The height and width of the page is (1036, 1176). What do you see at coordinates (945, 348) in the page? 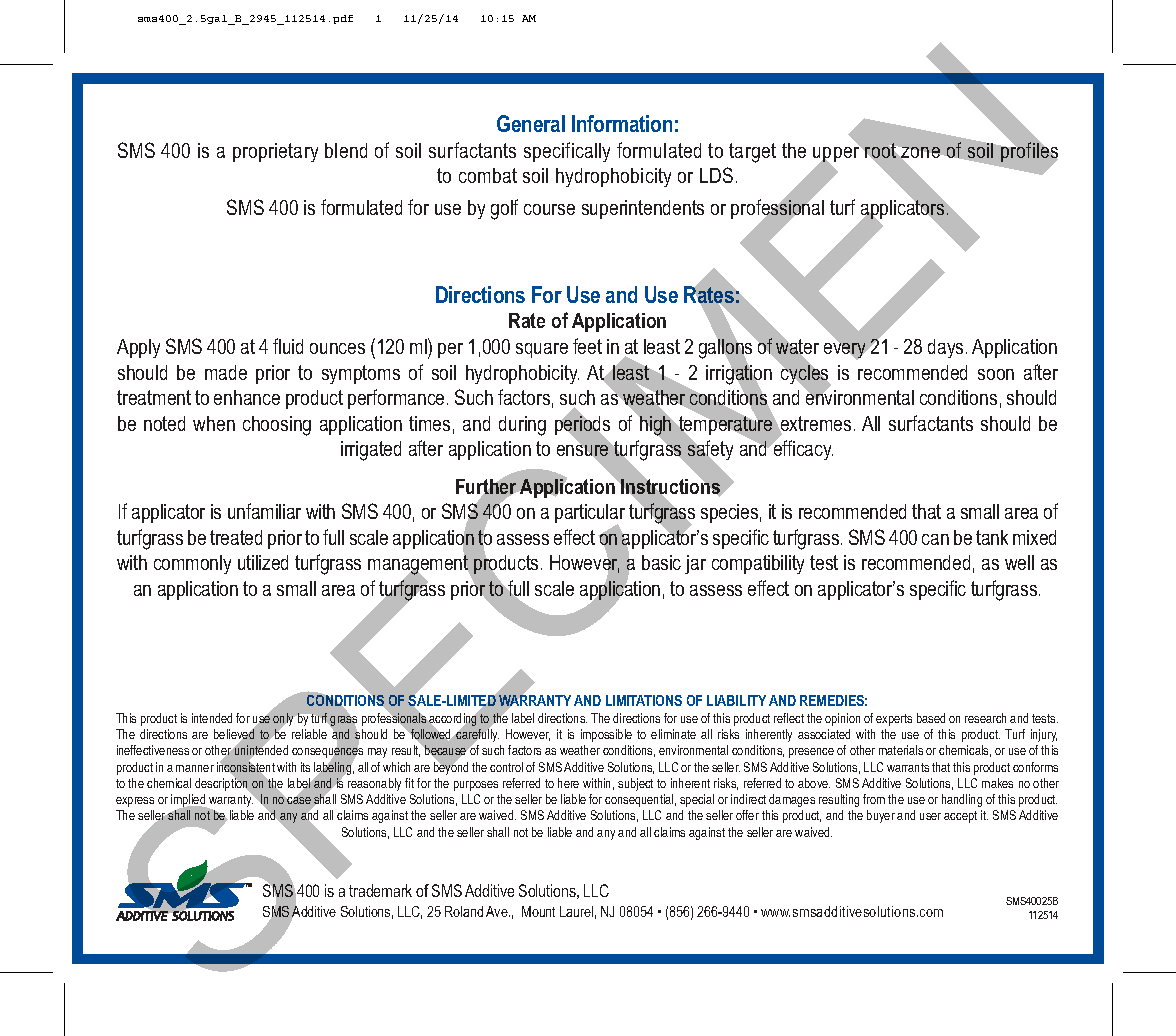
I see `days` at bounding box center [945, 348].
